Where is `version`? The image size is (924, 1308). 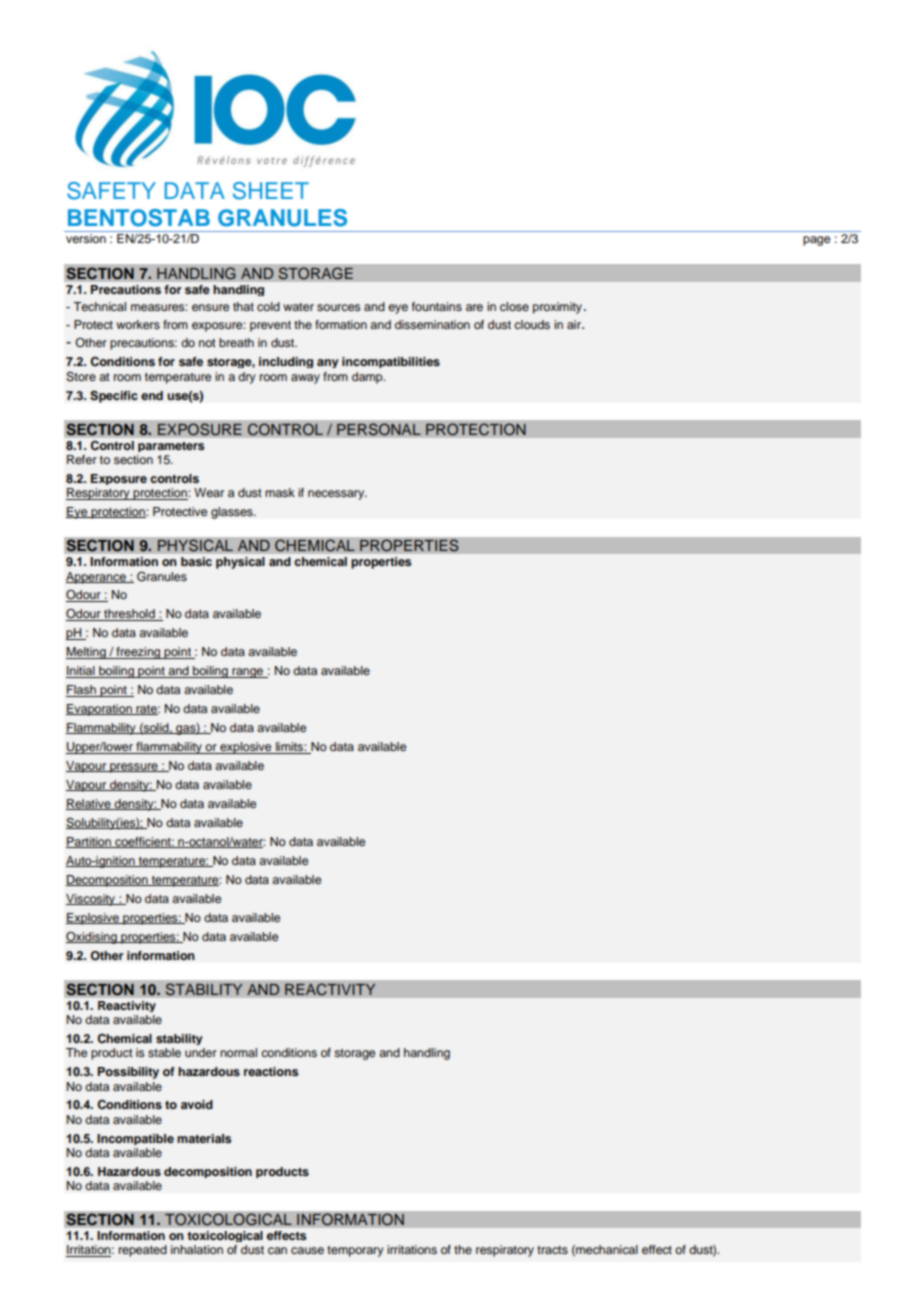
version is located at coordinates (86, 238).
